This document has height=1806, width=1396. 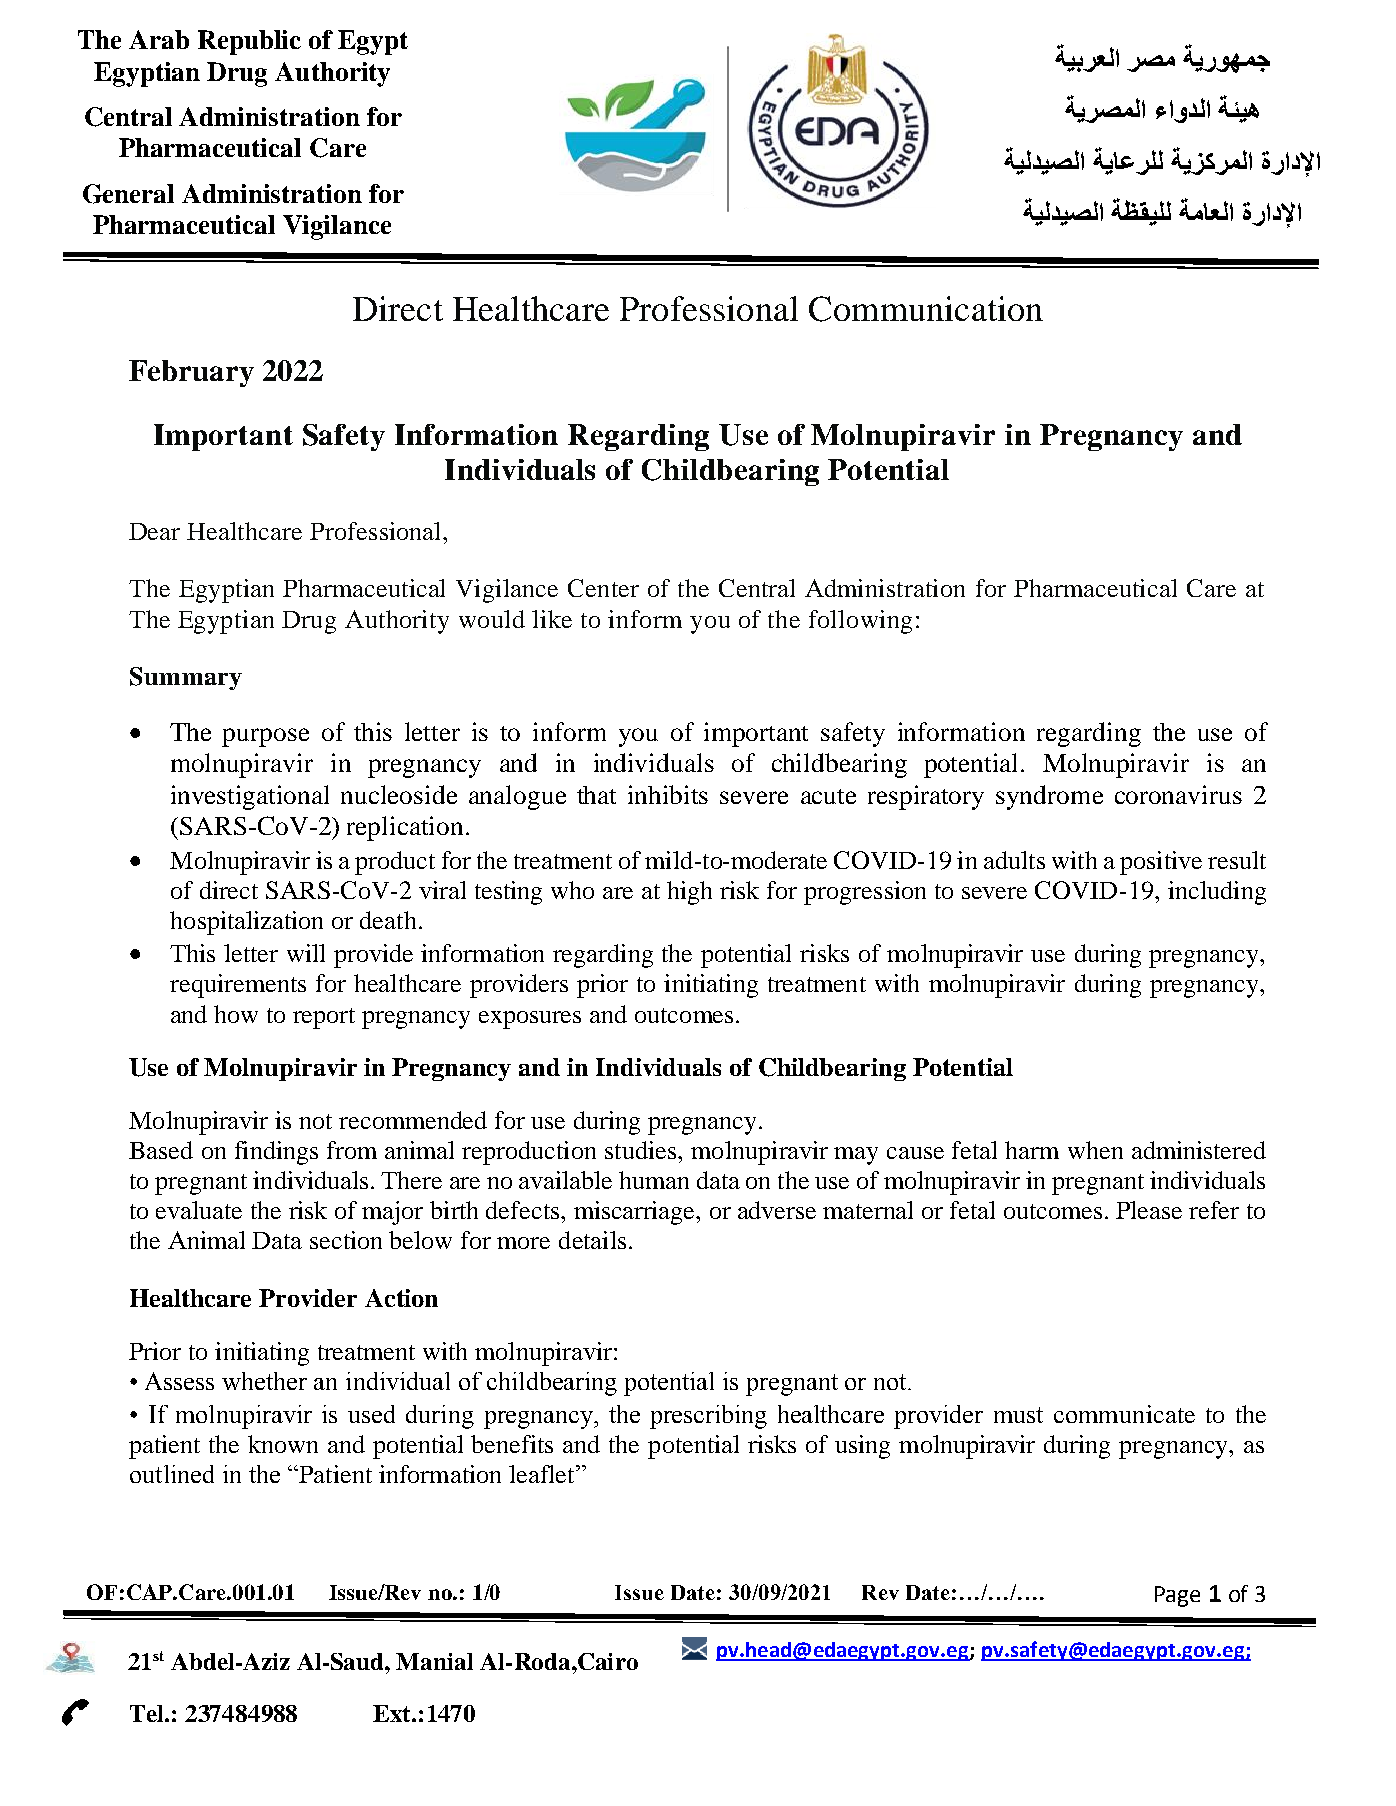 I want to click on prescribing, so click(x=708, y=1417).
